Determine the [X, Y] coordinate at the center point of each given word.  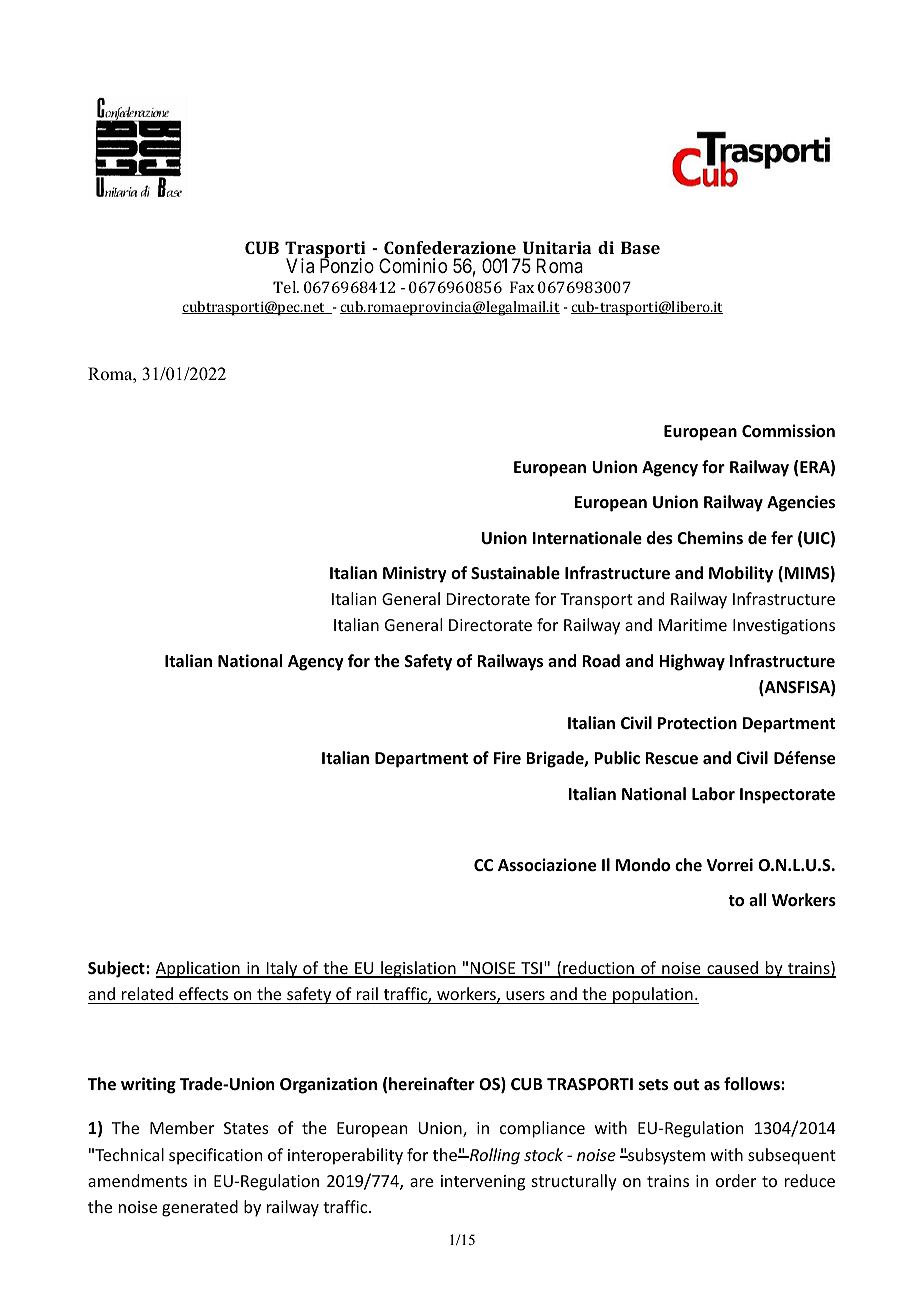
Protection [697, 723]
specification [215, 1156]
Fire [507, 757]
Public [617, 758]
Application [199, 969]
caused [732, 969]
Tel [286, 287]
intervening [483, 1183]
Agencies [801, 503]
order [736, 1180]
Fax [522, 287]
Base [640, 247]
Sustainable [515, 573]
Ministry [415, 574]
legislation [418, 969]
